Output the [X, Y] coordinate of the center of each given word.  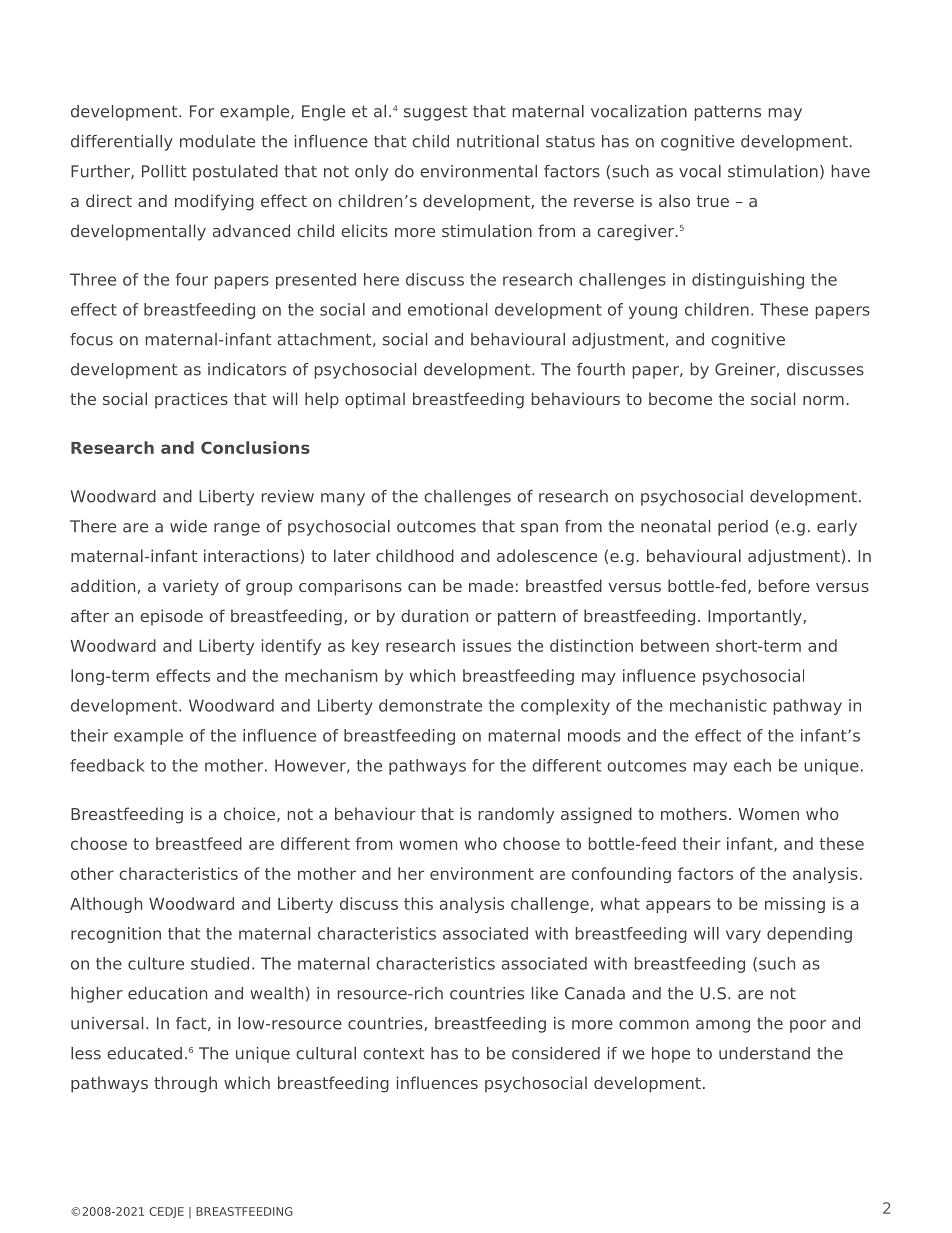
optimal [375, 400]
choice [251, 814]
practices [191, 400]
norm [823, 400]
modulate [217, 141]
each [752, 765]
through [185, 1084]
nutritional [498, 141]
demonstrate [430, 705]
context [393, 1054]
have [851, 171]
